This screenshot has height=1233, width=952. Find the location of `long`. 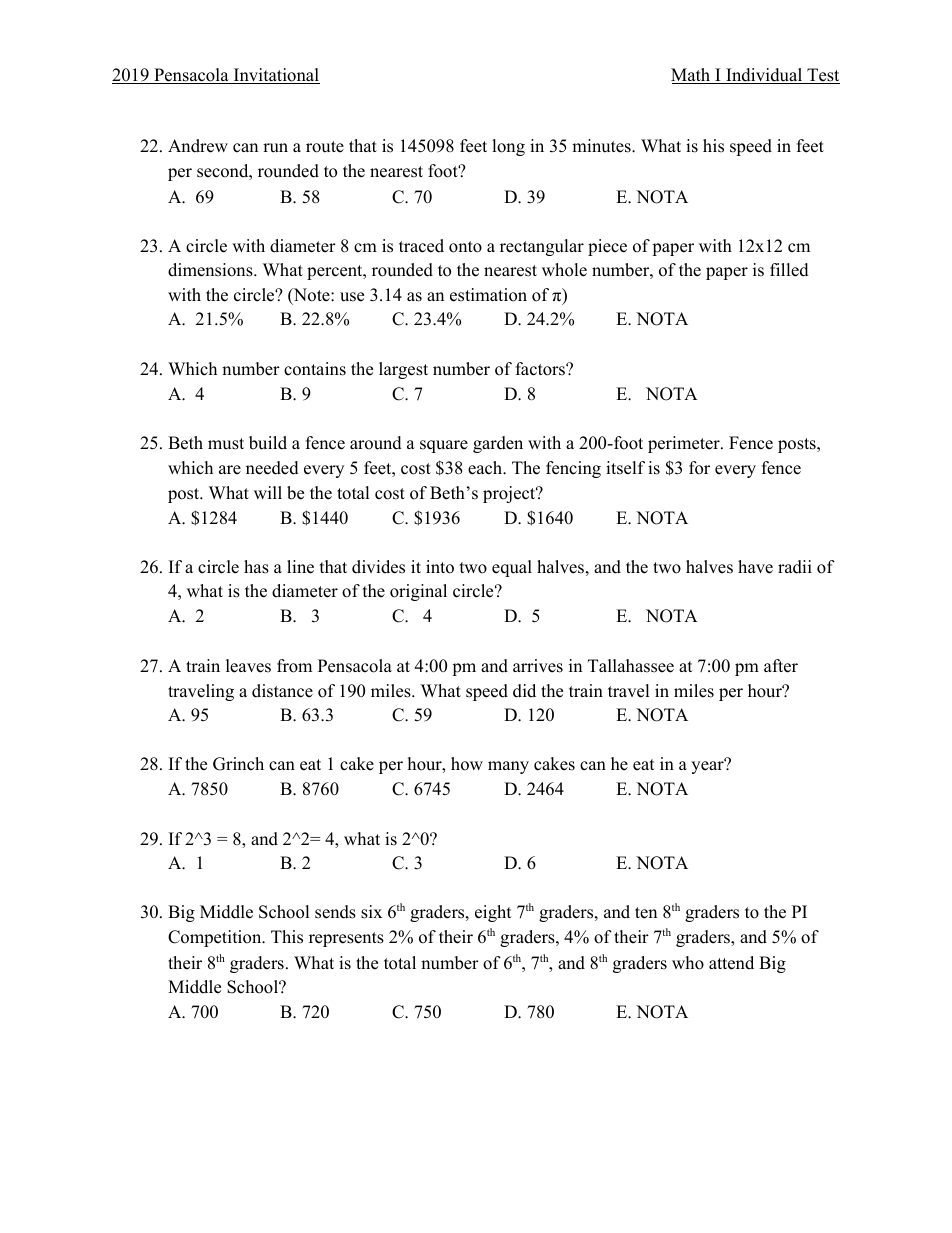

long is located at coordinates (508, 147).
